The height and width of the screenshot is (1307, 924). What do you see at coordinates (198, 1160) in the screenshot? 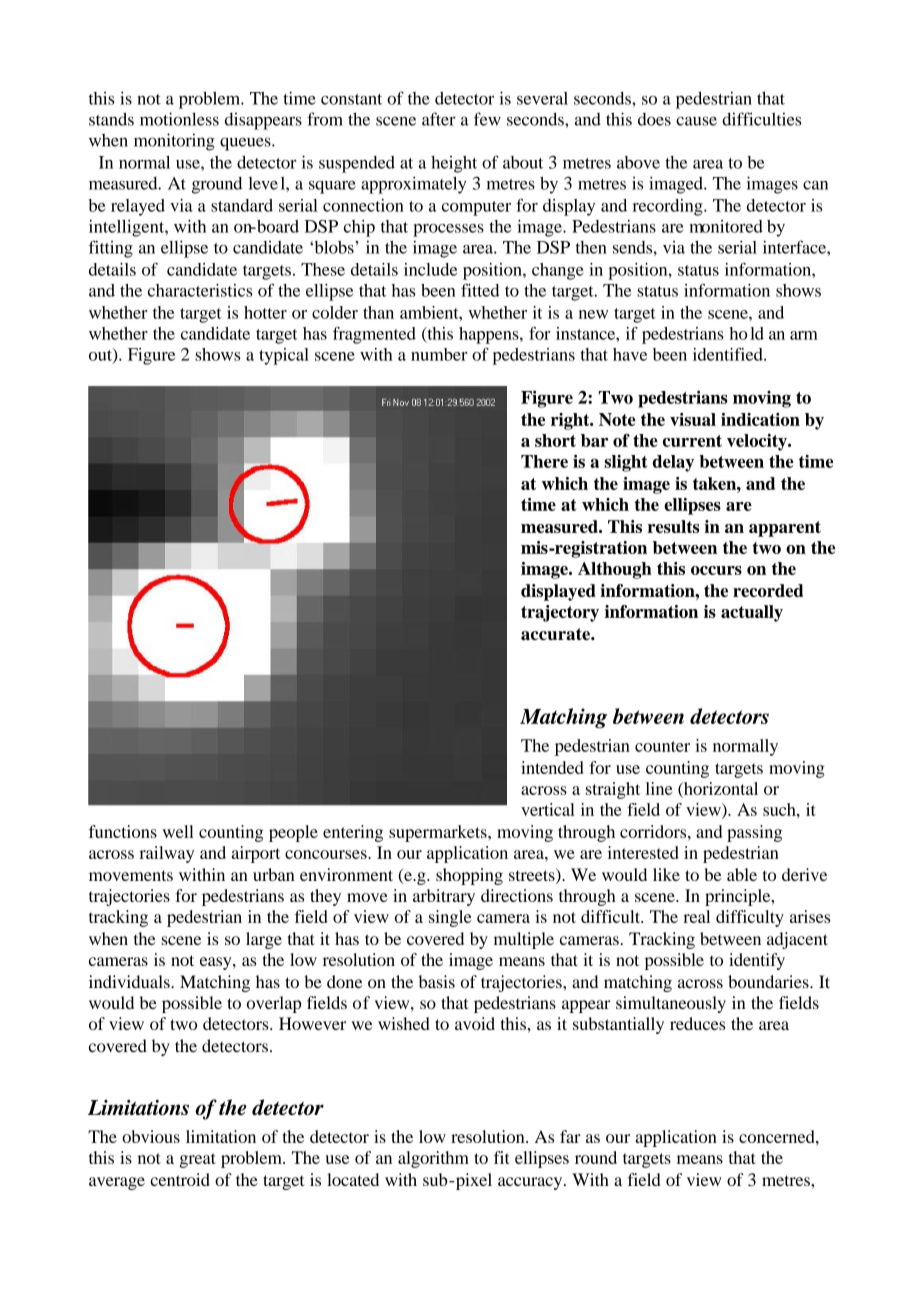
I see `great` at bounding box center [198, 1160].
